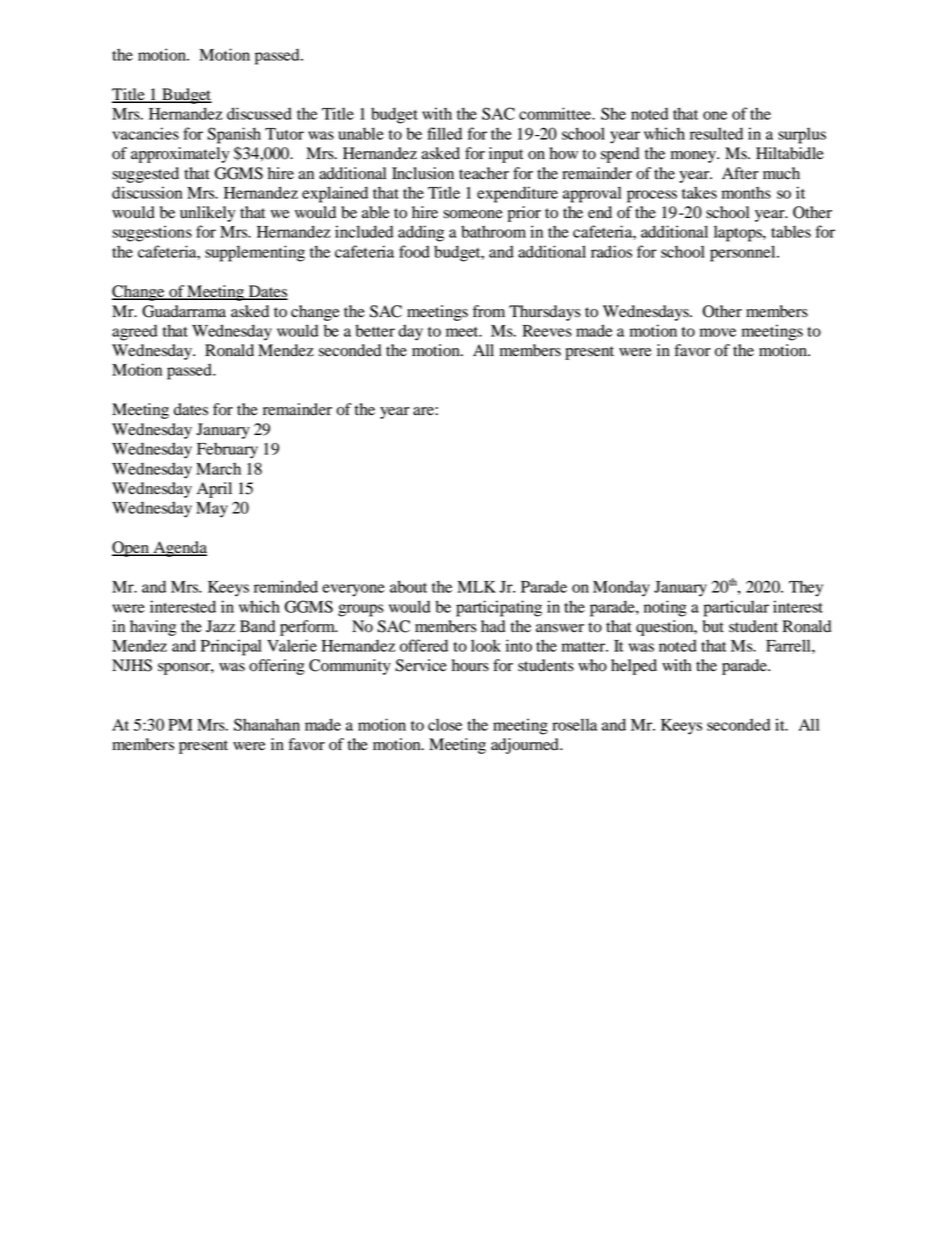 The height and width of the page is (1233, 952). Describe the element at coordinates (718, 332) in the page. I see `move` at that location.
